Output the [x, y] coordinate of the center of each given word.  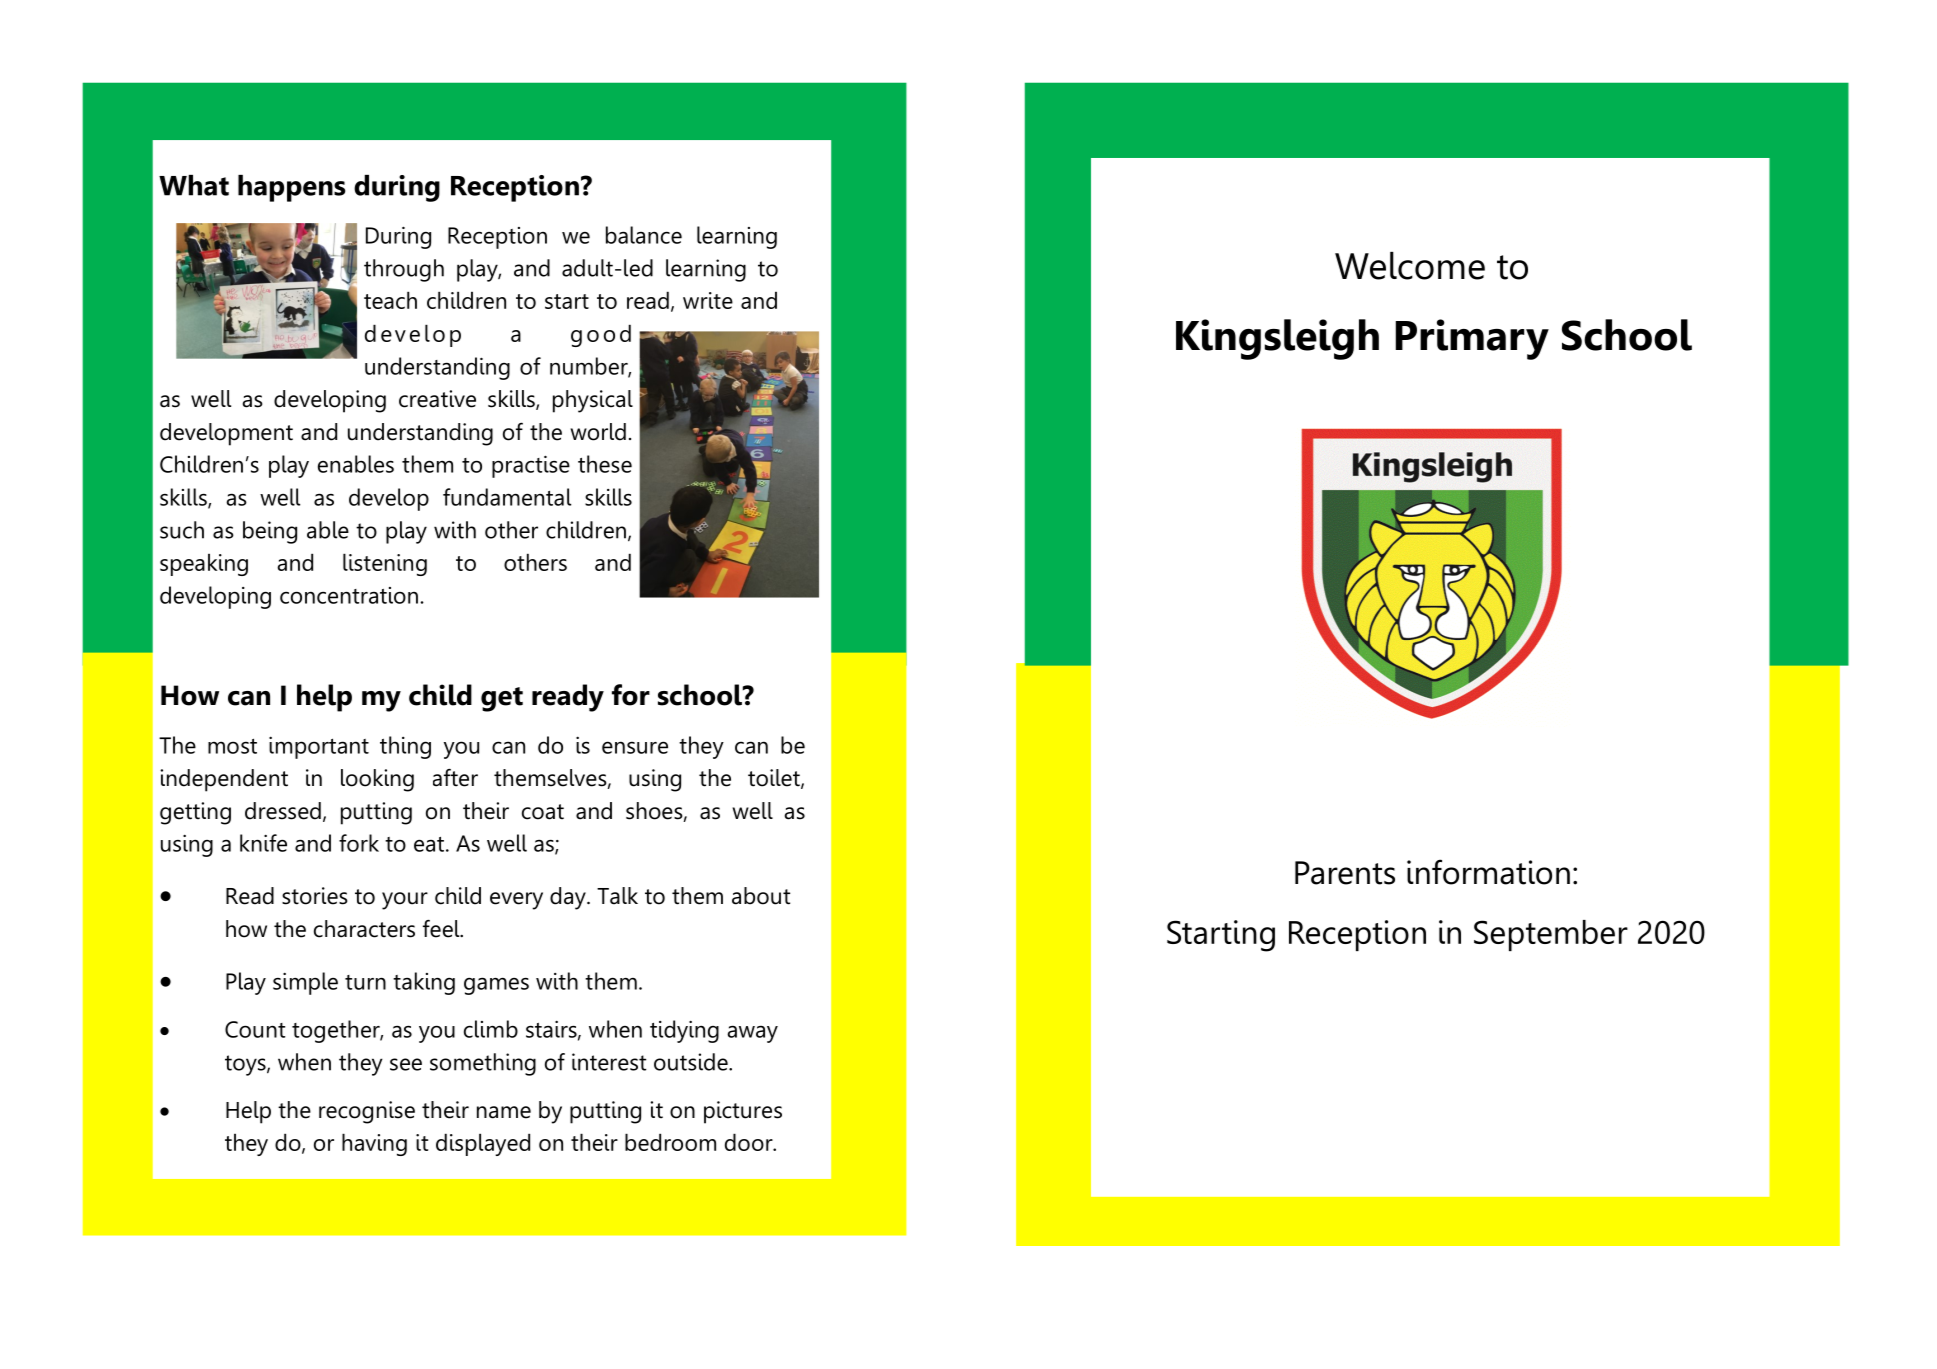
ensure [635, 747]
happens [291, 188]
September [1551, 935]
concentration [349, 595]
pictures [743, 1112]
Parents [1345, 873]
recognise [367, 1112]
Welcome [1410, 266]
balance [644, 235]
